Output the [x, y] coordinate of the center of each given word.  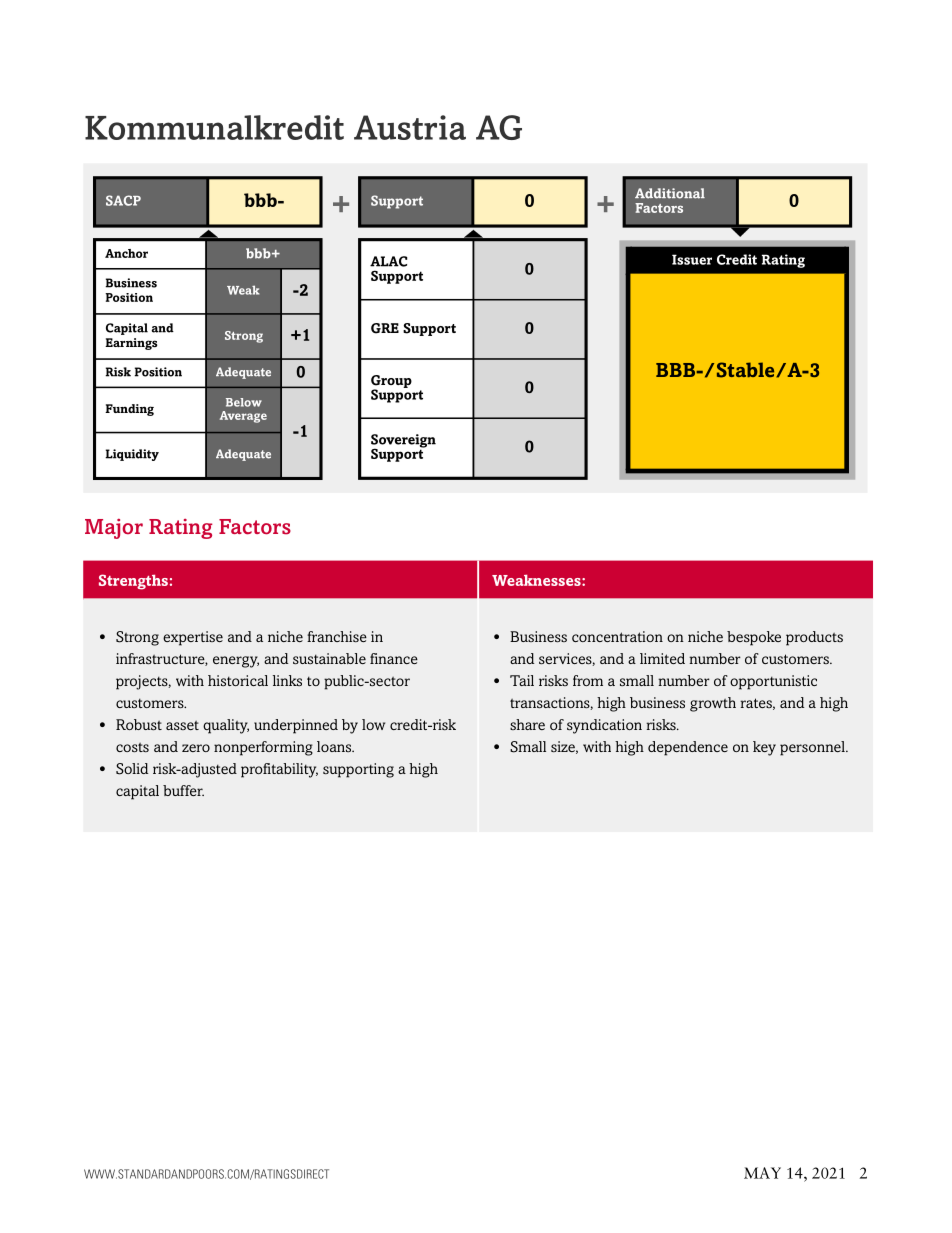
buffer [183, 790]
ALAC [388, 261]
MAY [762, 1173]
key [764, 748]
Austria [410, 127]
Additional [670, 193]
